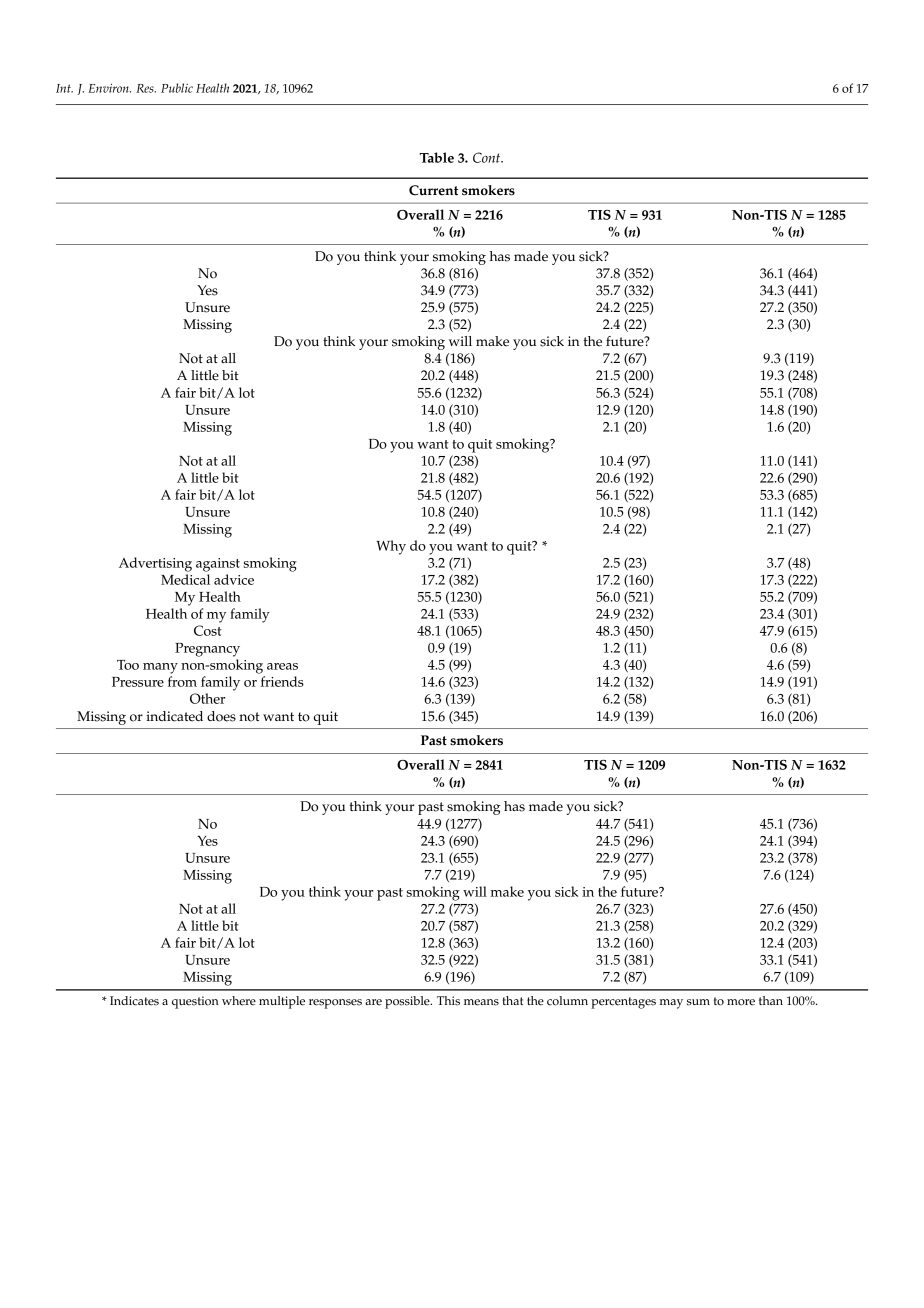  Describe the element at coordinates (698, 1002) in the screenshot. I see `sum` at that location.
